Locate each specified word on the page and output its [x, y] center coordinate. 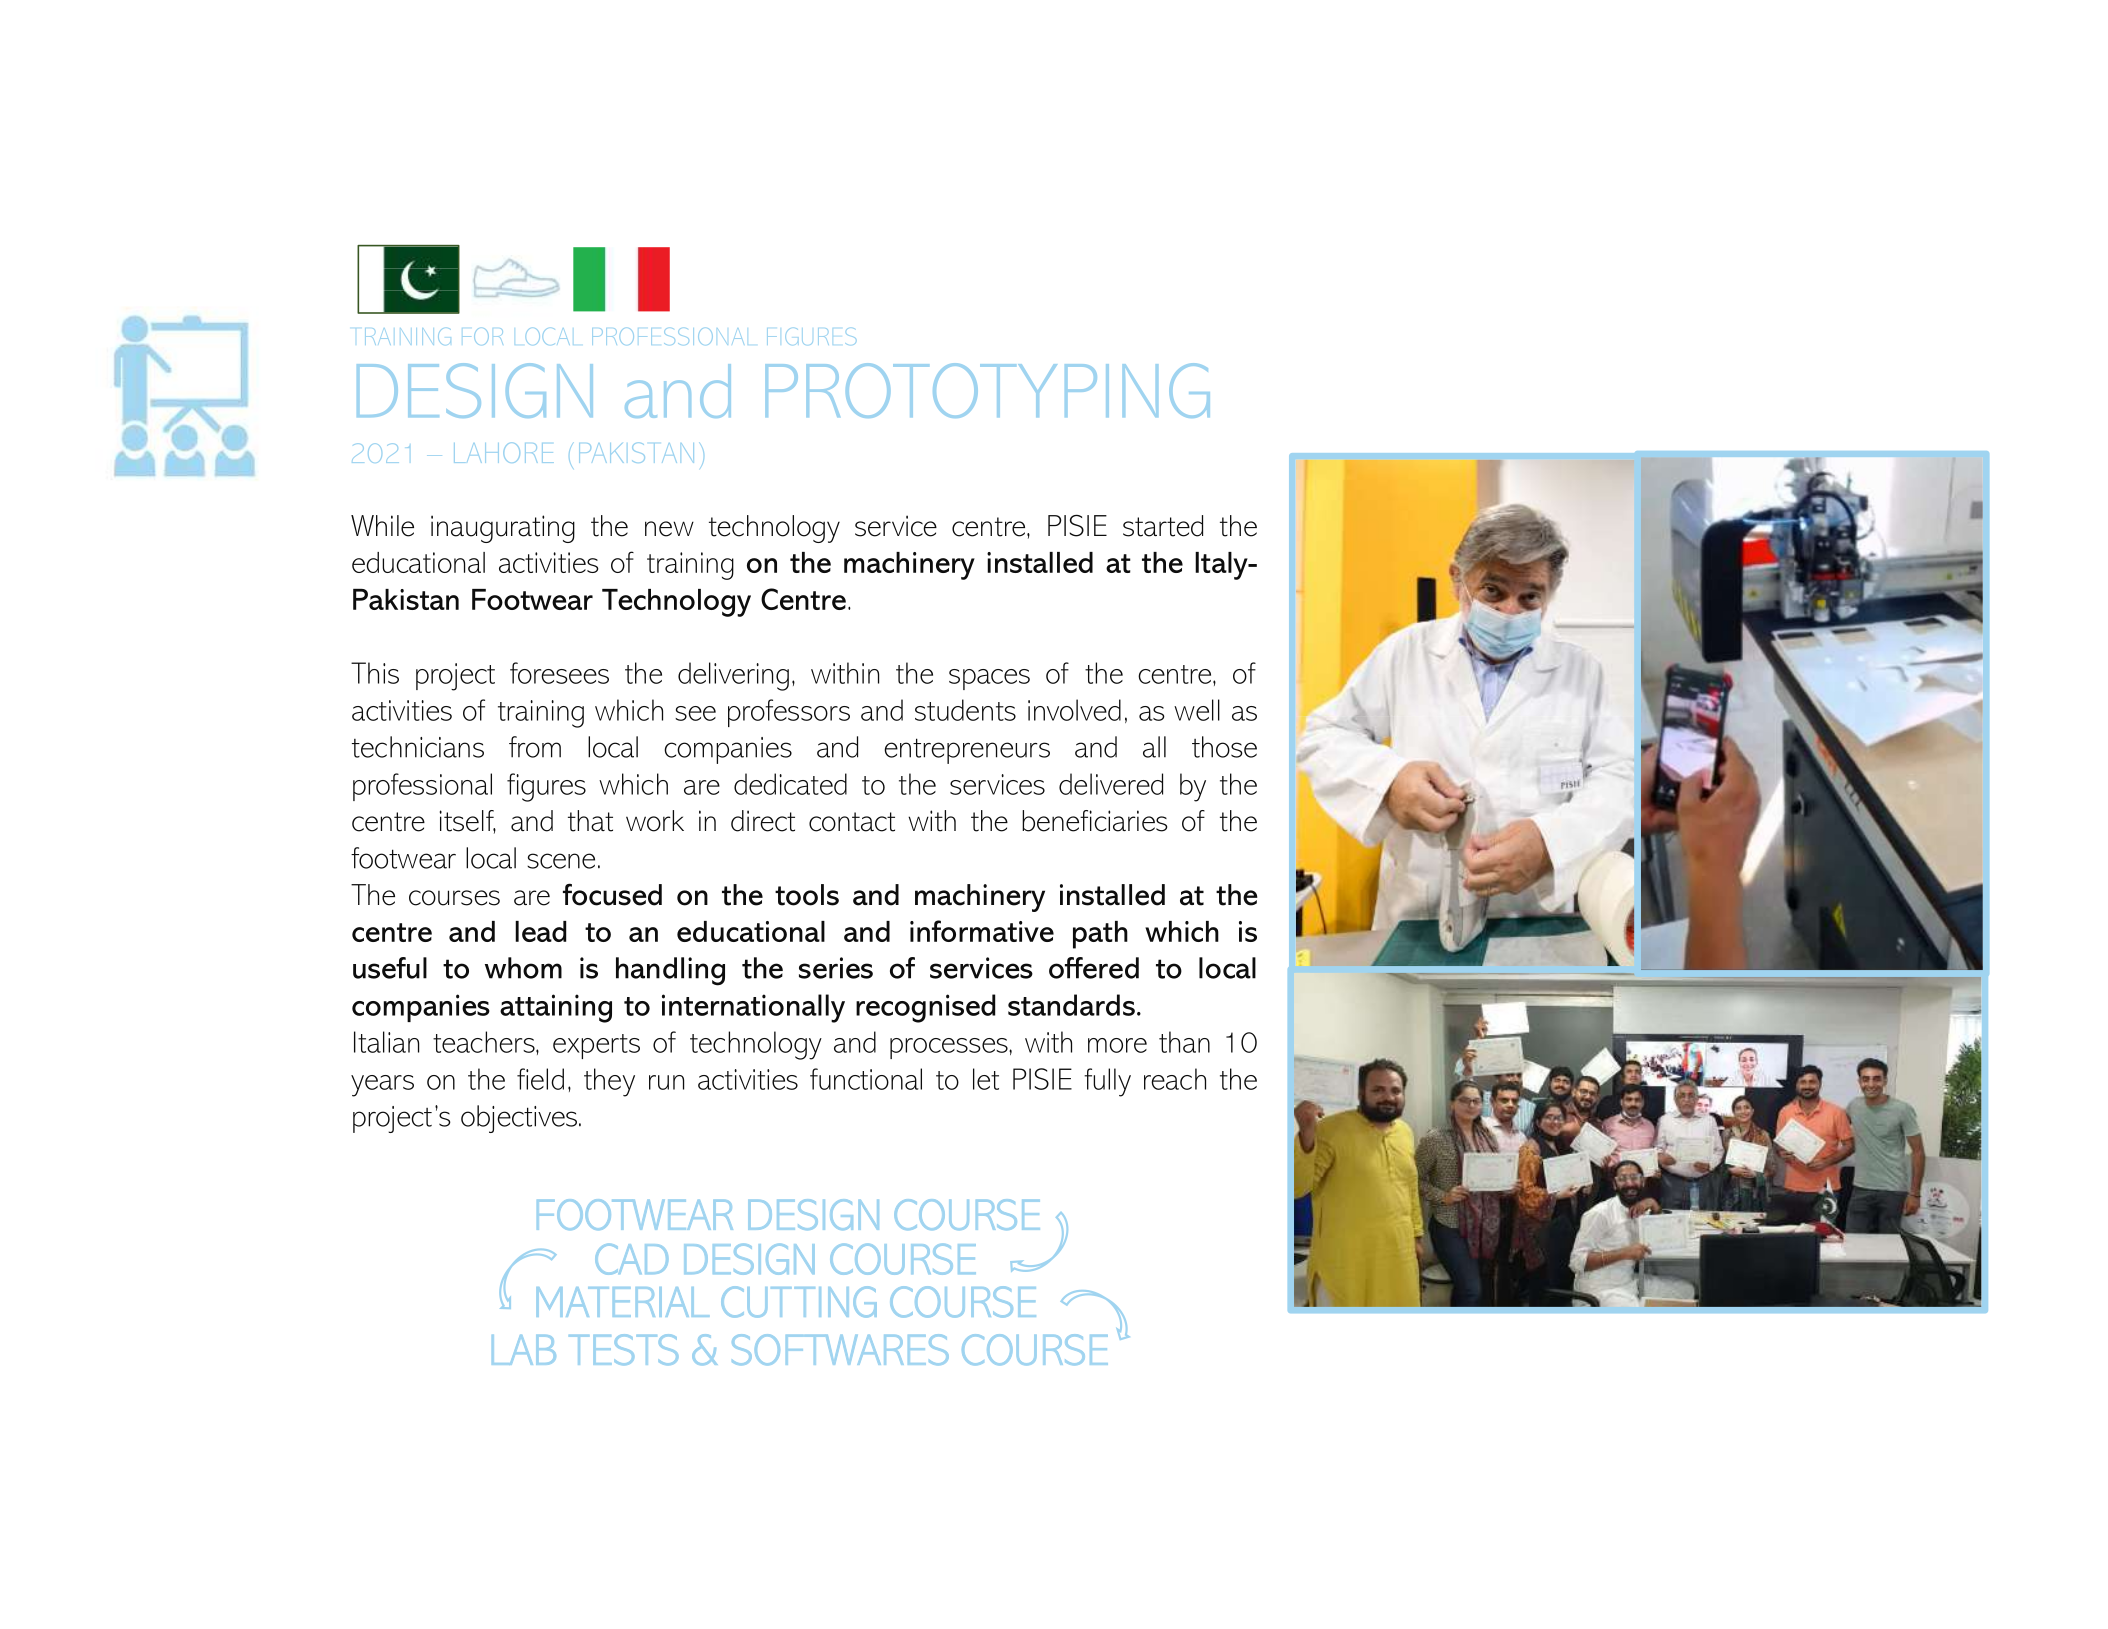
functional [866, 1079]
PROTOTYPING [988, 390]
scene [561, 861]
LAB [524, 1350]
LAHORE [504, 452]
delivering [733, 676]
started [1163, 526]
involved [1074, 710]
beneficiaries [1094, 821]
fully [1107, 1082]
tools [807, 895]
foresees [559, 673]
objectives [520, 1119]
